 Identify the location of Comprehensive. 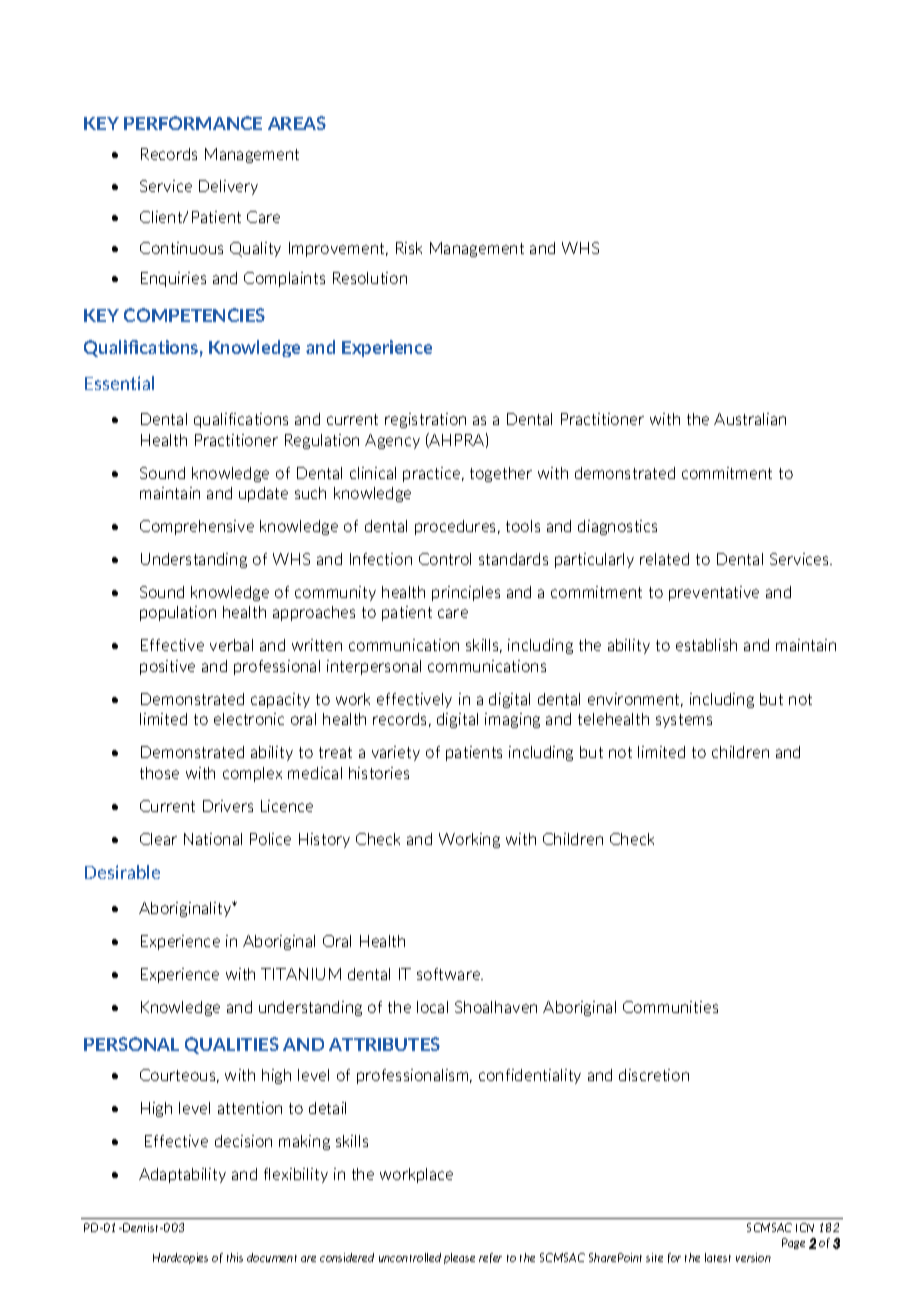
(197, 527).
